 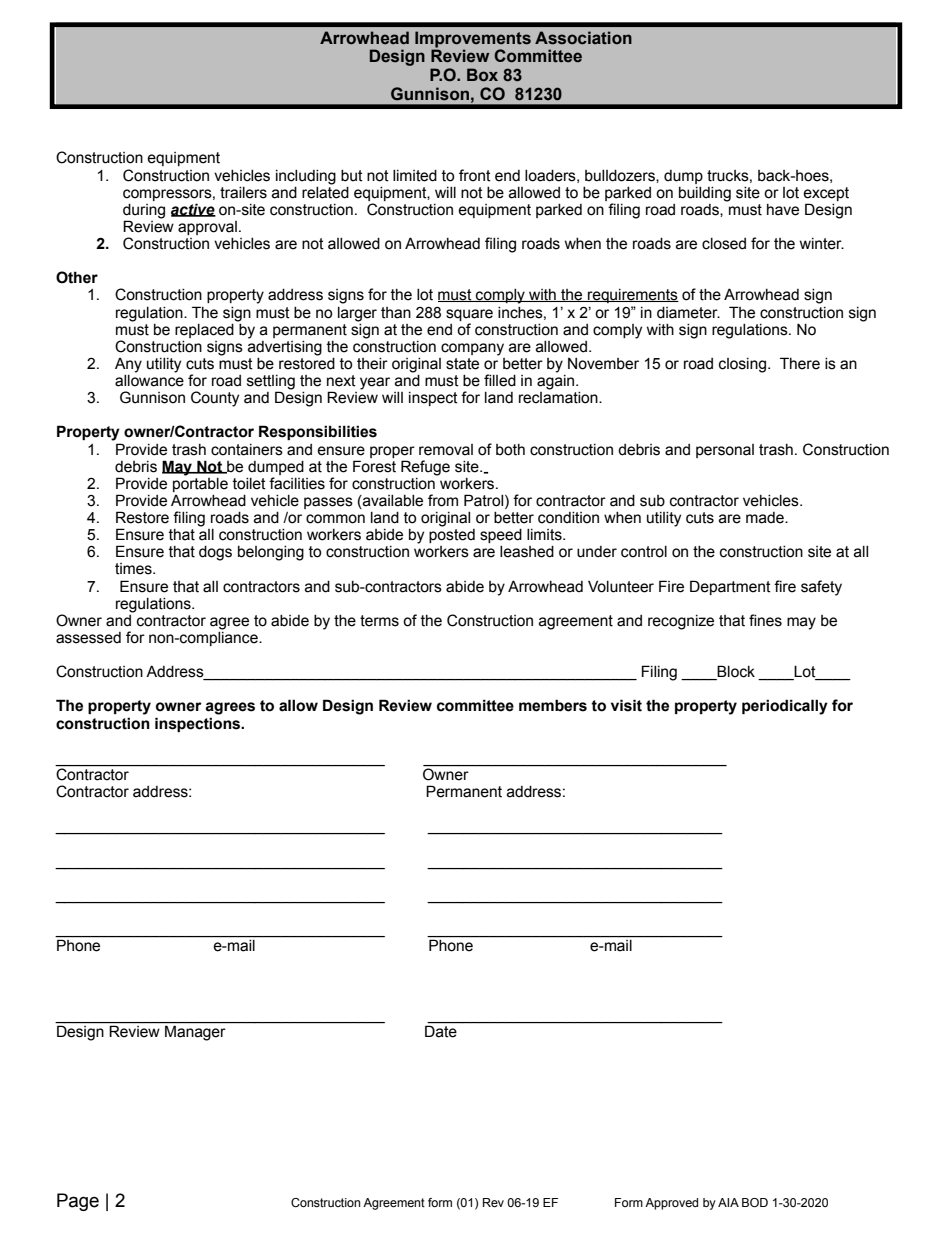 What do you see at coordinates (553, 705) in the image?
I see `members` at bounding box center [553, 705].
